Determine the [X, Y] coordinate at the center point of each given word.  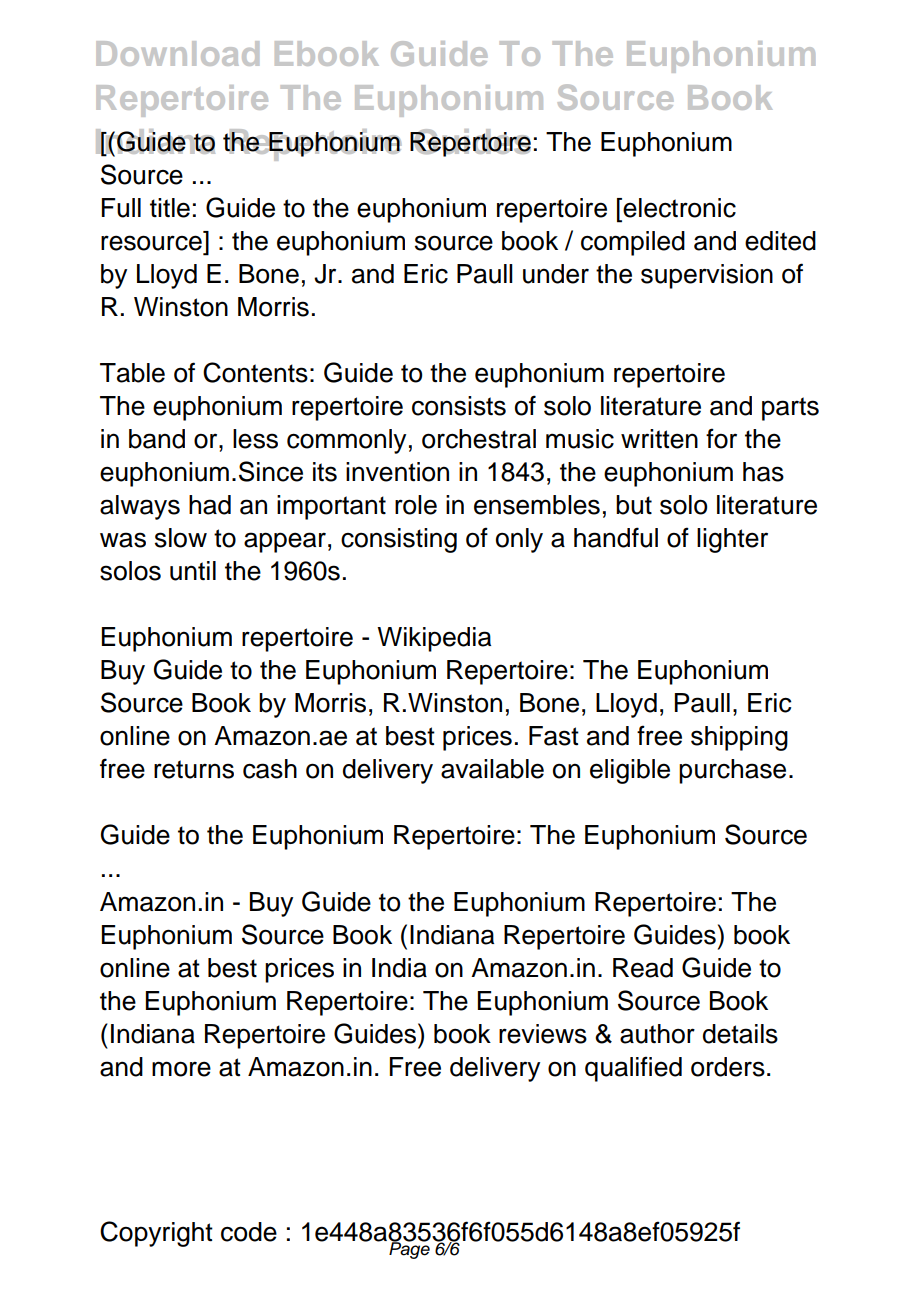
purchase [732, 771]
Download [177, 53]
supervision [707, 276]
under [556, 274]
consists [459, 406]
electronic [678, 208]
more [181, 1069]
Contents [255, 372]
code [249, 1232]
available [492, 769]
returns [194, 769]
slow [181, 538]
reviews [543, 1034]
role [416, 505]
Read [643, 968]
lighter [732, 540]
